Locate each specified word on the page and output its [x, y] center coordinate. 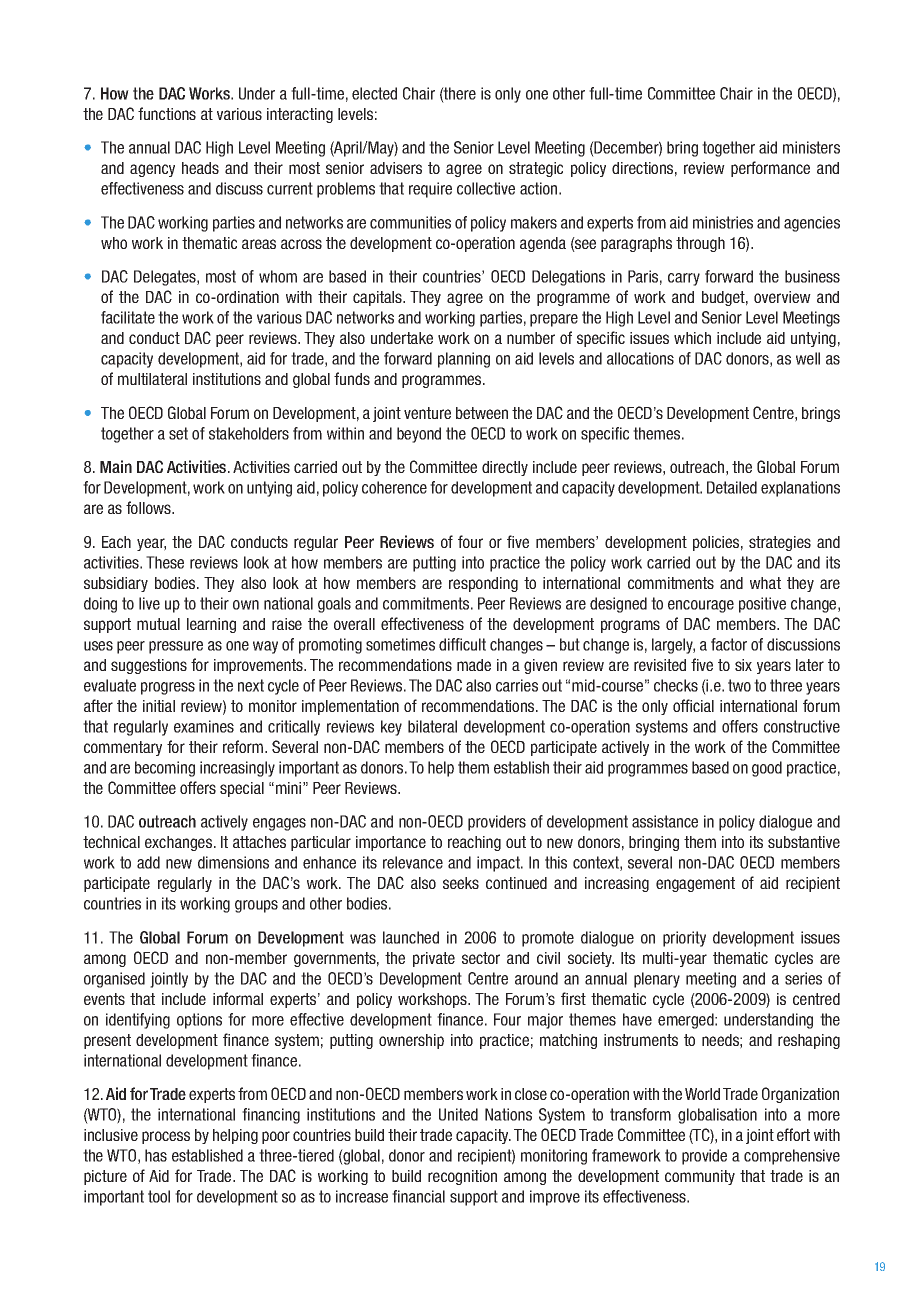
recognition [462, 1177]
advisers [396, 168]
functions [167, 113]
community [700, 1177]
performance [770, 169]
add [148, 862]
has [156, 1155]
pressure [176, 647]
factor [729, 644]
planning [464, 360]
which [692, 338]
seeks [461, 883]
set [178, 433]
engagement [695, 884]
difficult [462, 644]
